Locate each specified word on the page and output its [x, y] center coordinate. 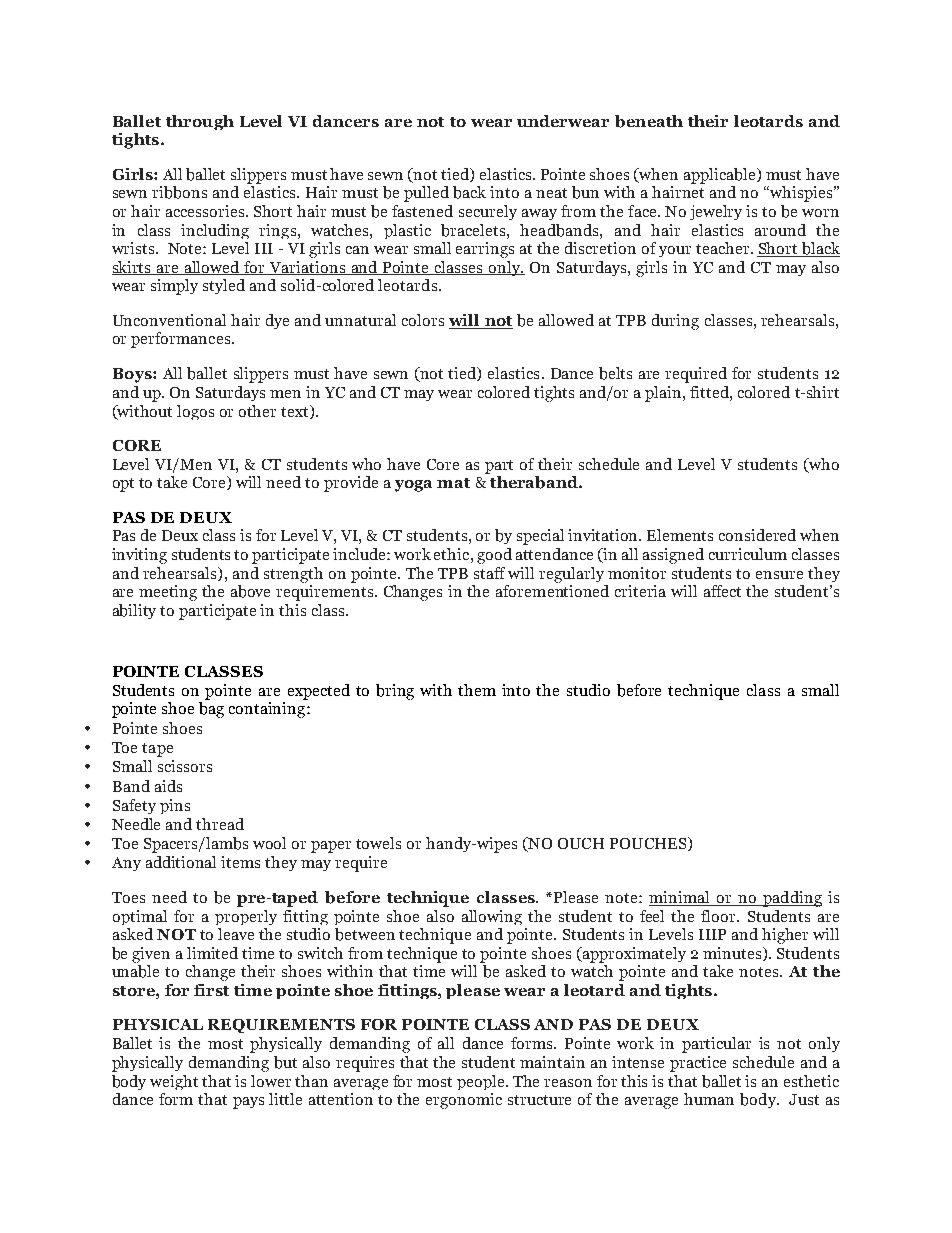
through [200, 122]
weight [174, 1082]
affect [722, 591]
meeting [168, 593]
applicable [721, 176]
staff [489, 573]
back [469, 192]
